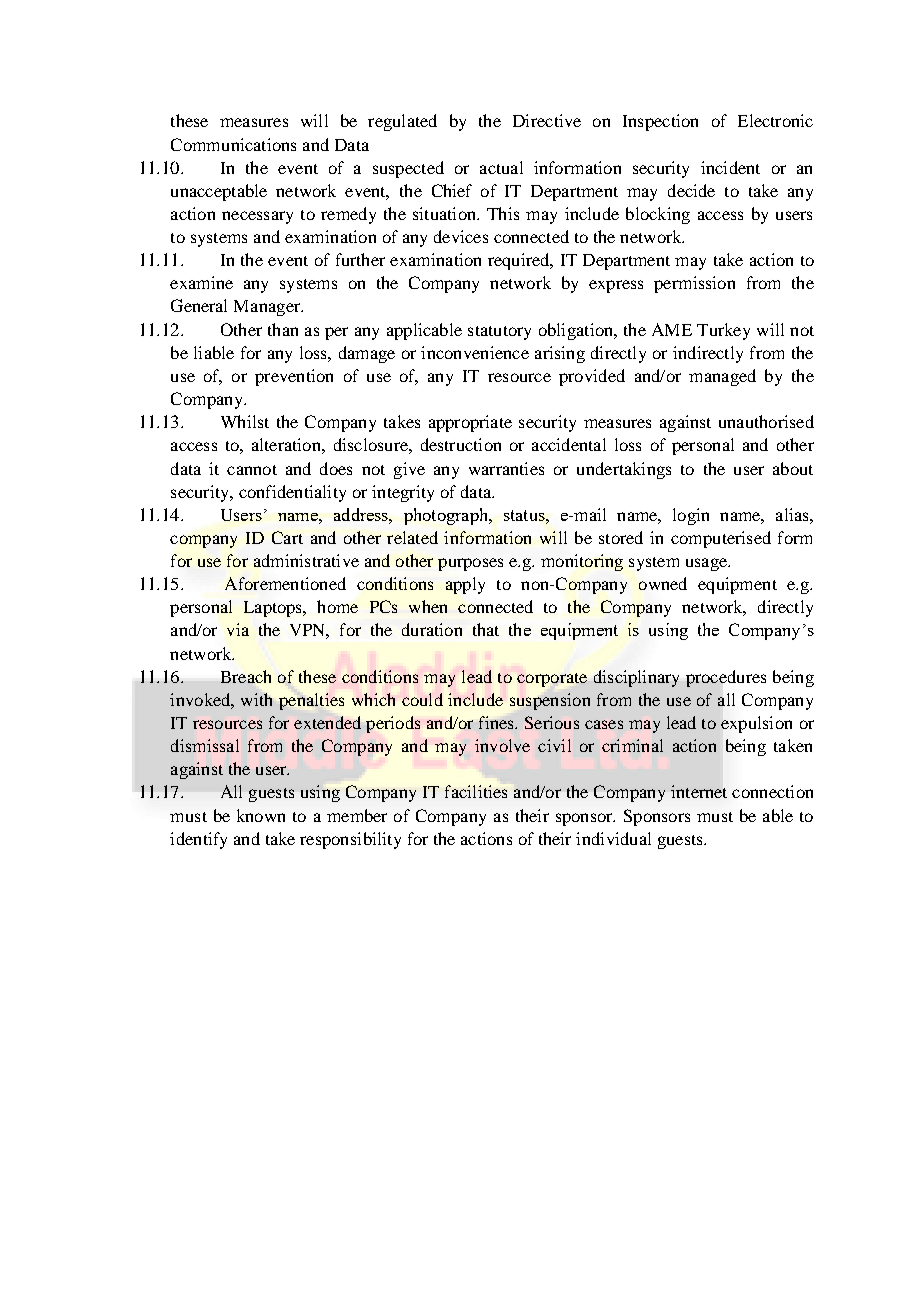 The width and height of the screenshot is (924, 1308). Describe the element at coordinates (486, 629) in the screenshot. I see `that` at that location.
